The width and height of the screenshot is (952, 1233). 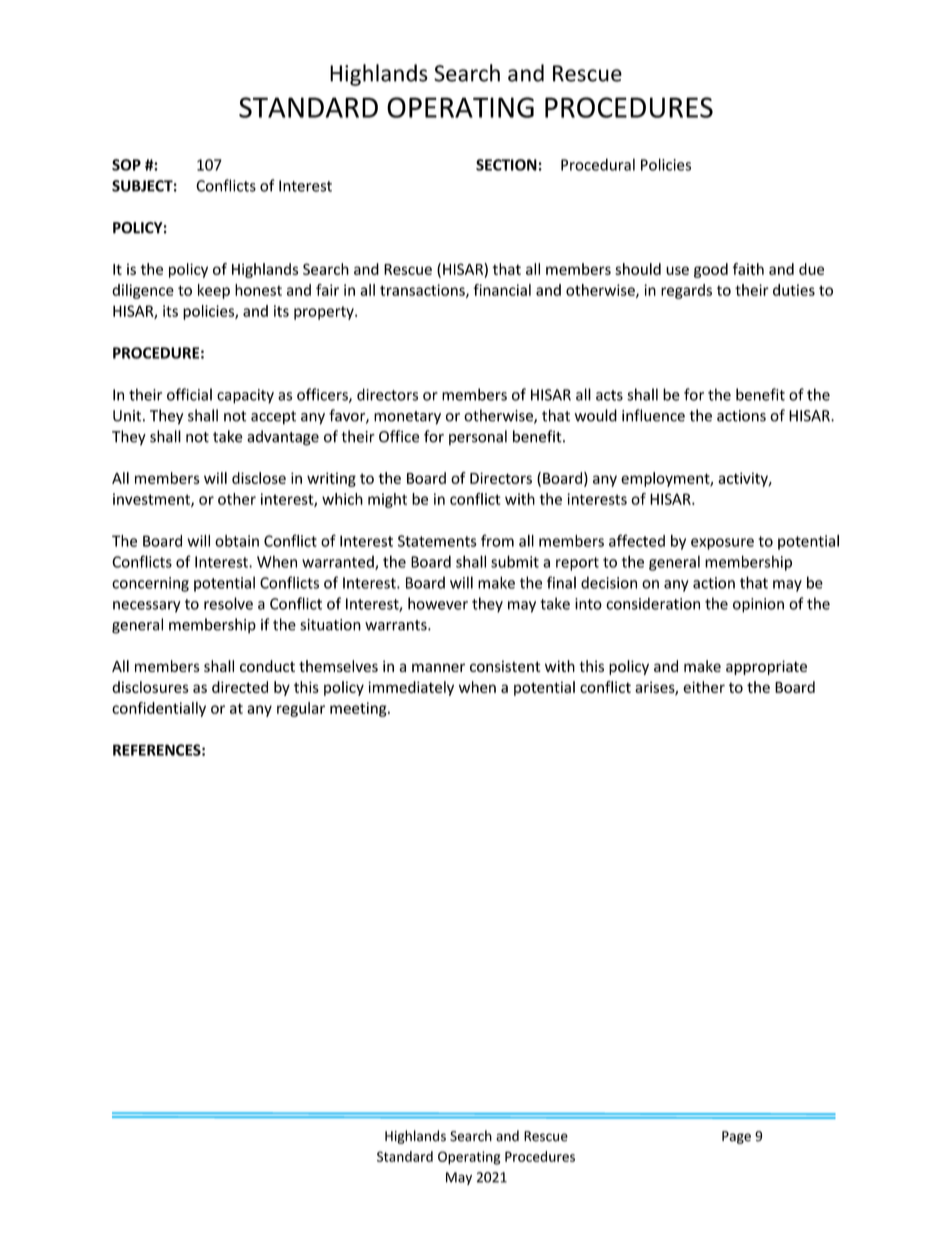 I want to click on Page, so click(x=736, y=1137).
